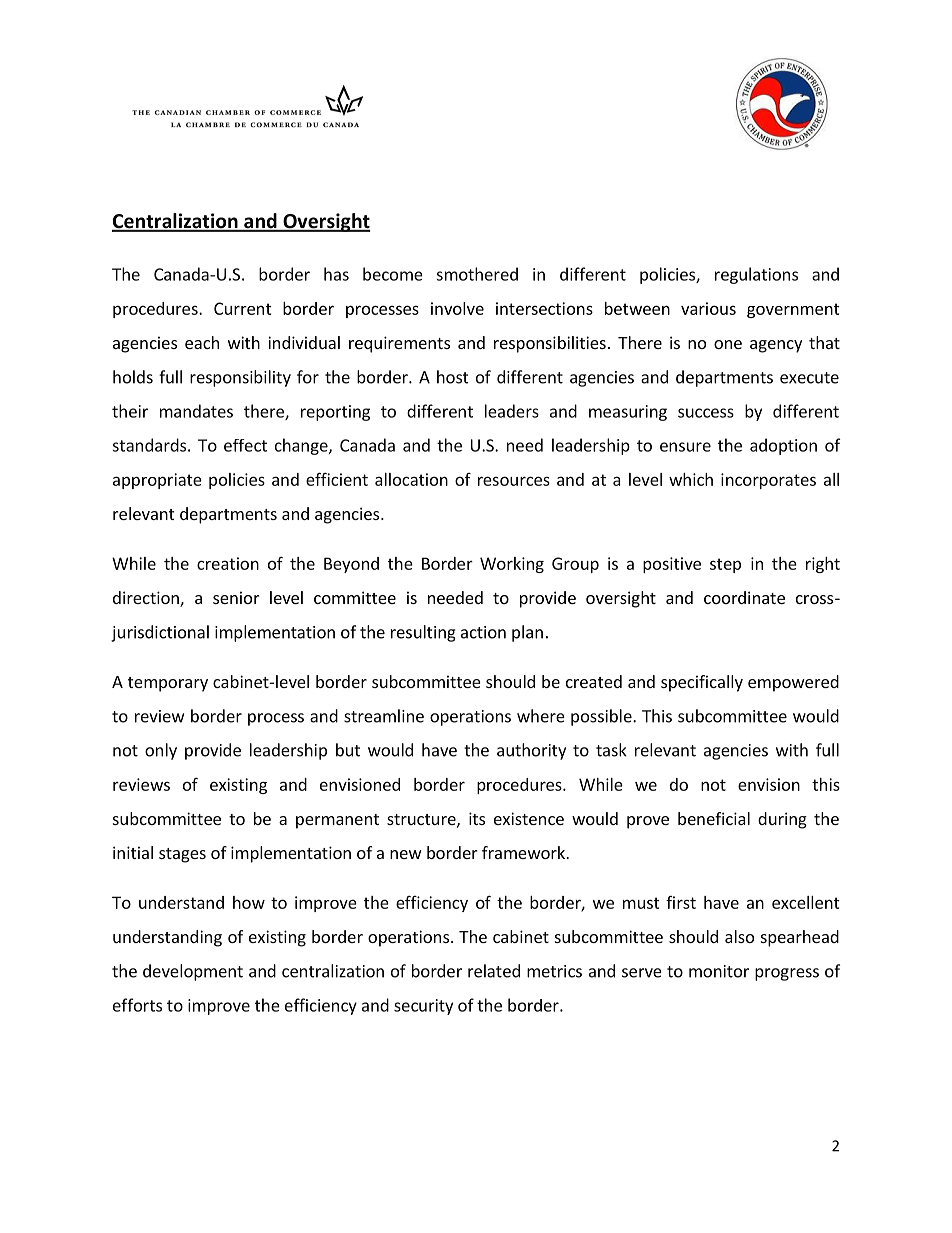 Image resolution: width=952 pixels, height=1233 pixels. I want to click on development, so click(193, 972).
